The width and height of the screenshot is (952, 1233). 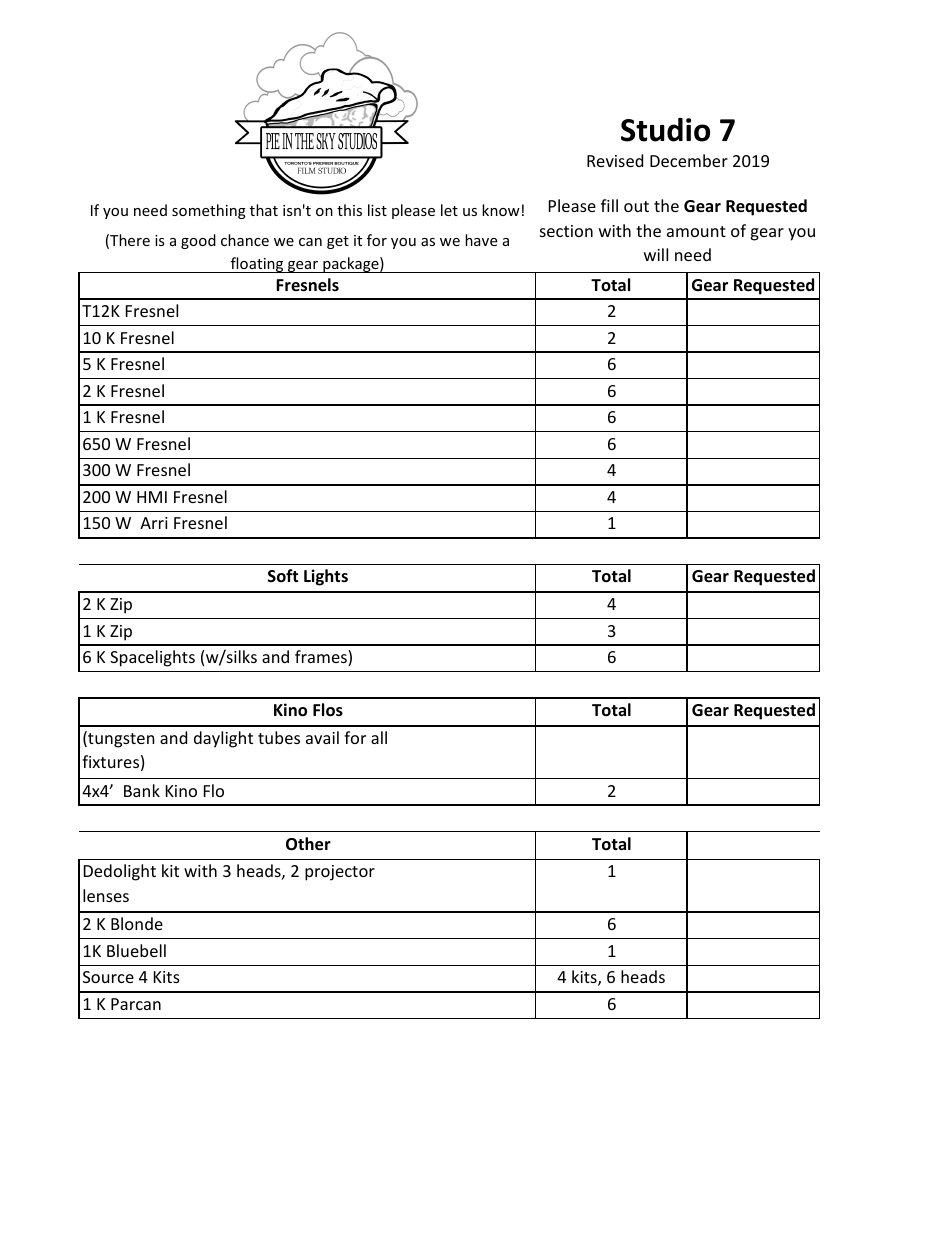 What do you see at coordinates (615, 160) in the screenshot?
I see `Revised` at bounding box center [615, 160].
